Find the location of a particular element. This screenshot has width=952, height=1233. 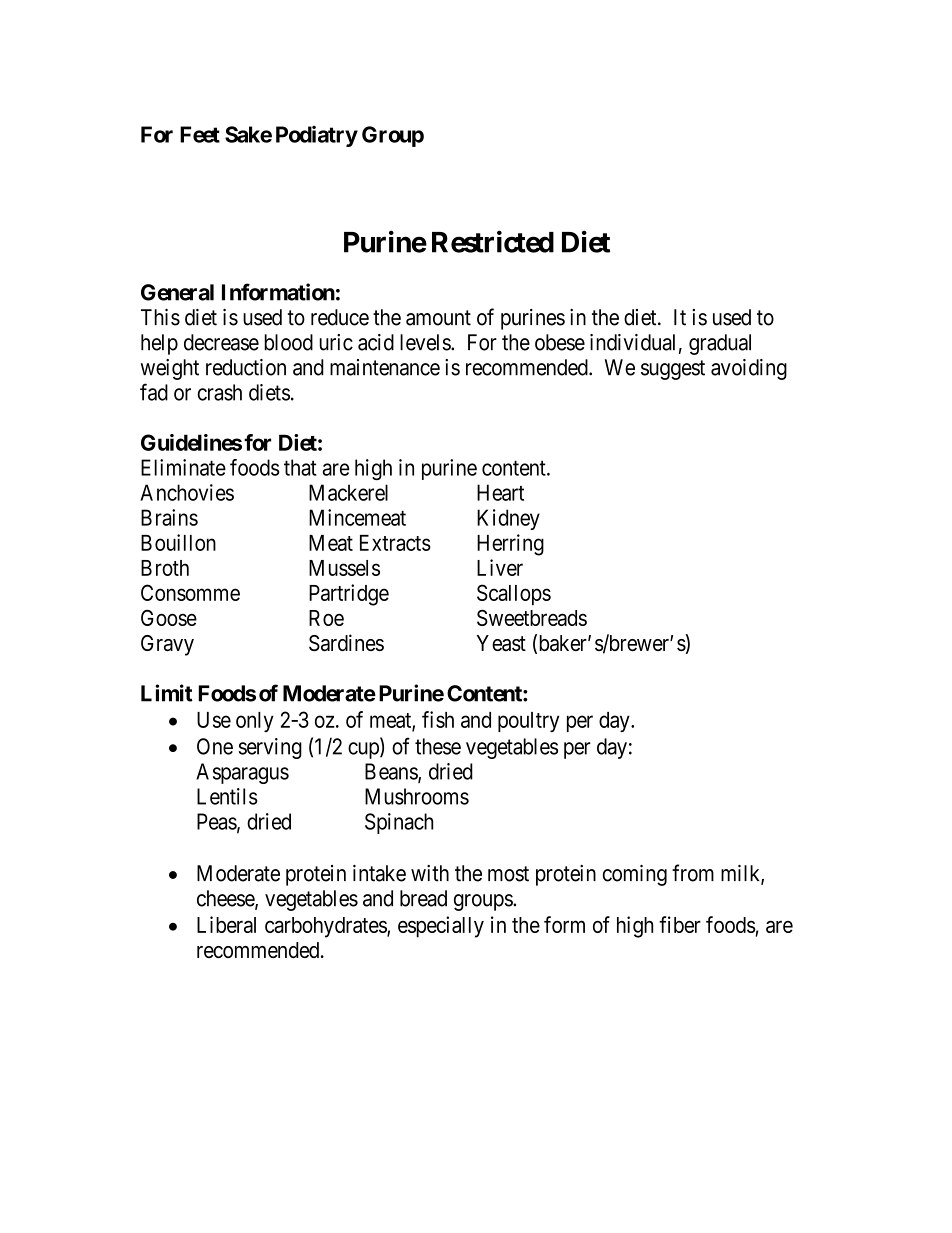

Feet is located at coordinates (200, 134).
